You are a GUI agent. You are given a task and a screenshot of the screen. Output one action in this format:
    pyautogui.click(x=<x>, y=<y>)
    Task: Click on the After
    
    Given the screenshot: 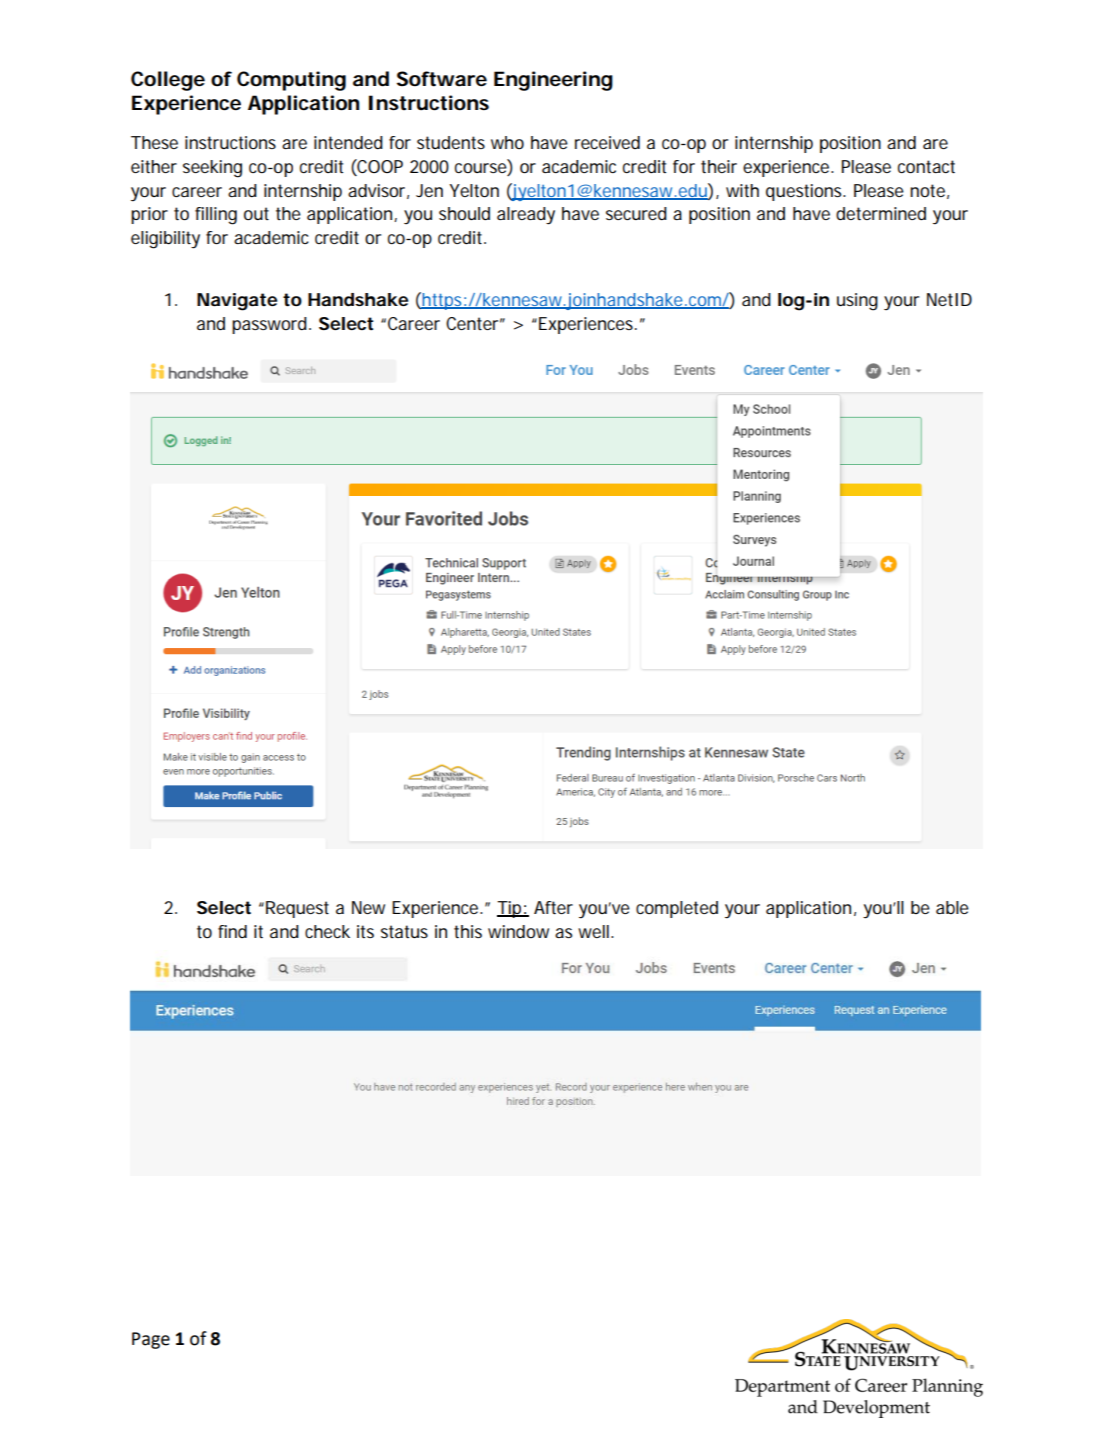 What is the action you would take?
    pyautogui.click(x=553, y=908)
